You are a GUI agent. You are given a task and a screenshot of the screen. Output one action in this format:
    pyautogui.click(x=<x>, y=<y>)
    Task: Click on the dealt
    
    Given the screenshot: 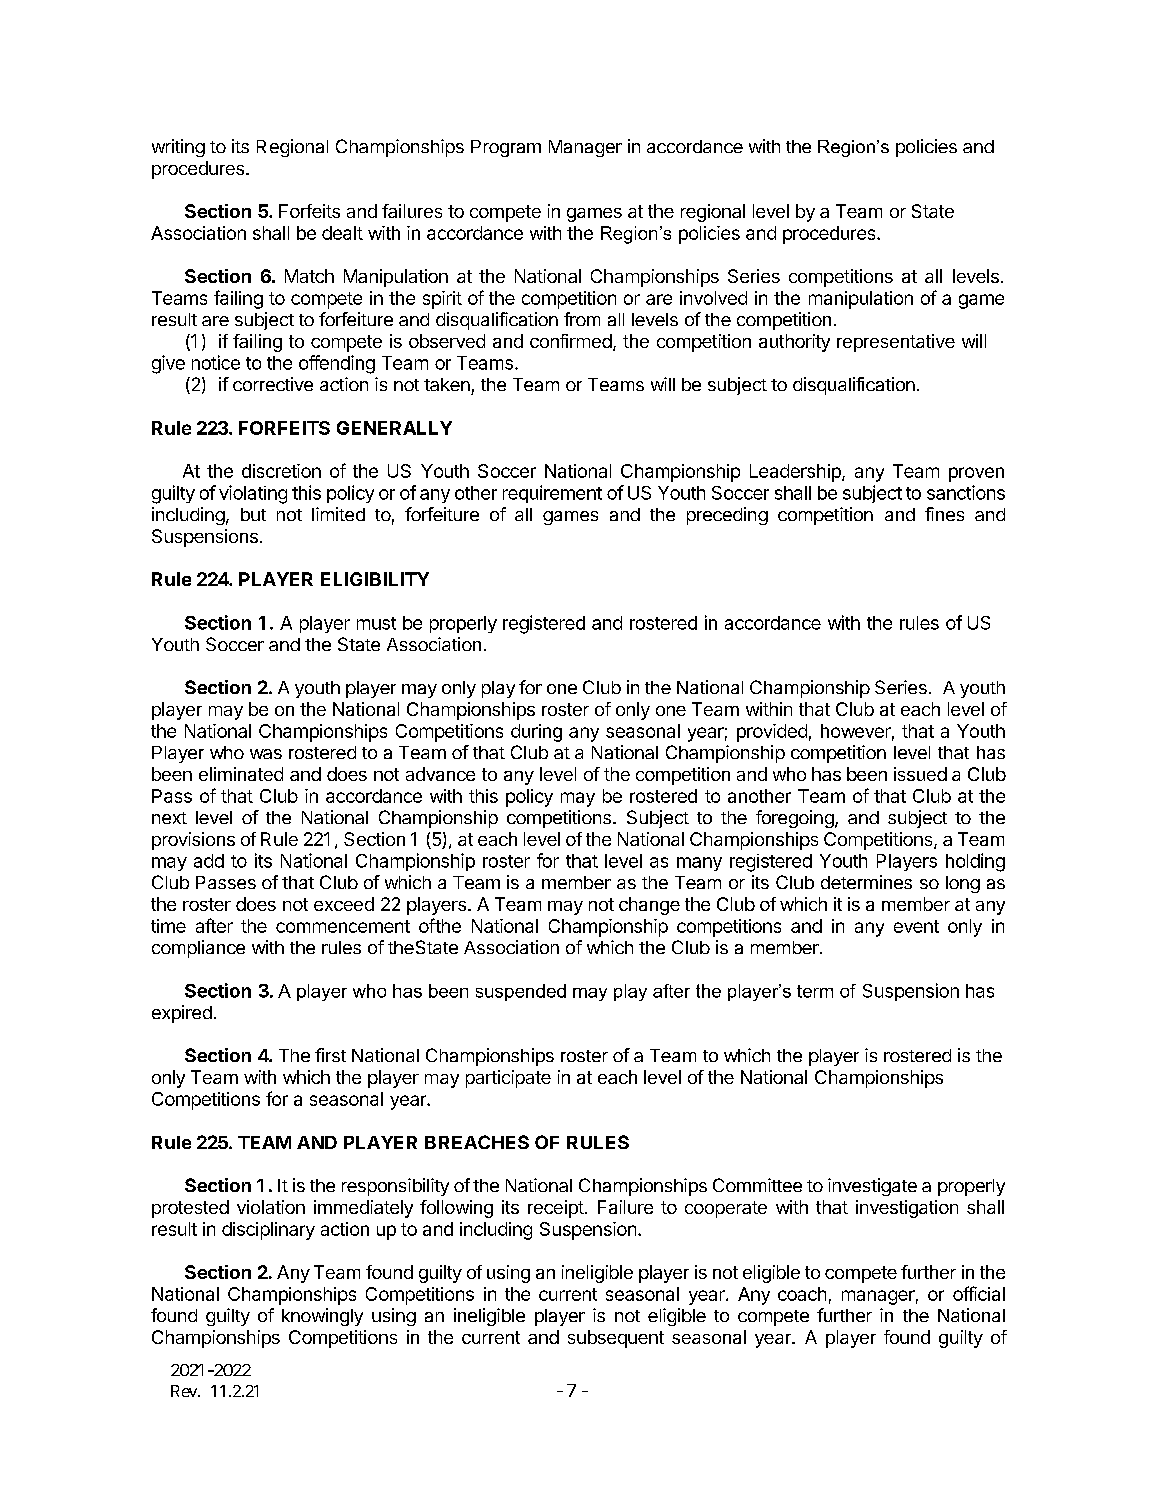 What is the action you would take?
    pyautogui.click(x=342, y=233)
